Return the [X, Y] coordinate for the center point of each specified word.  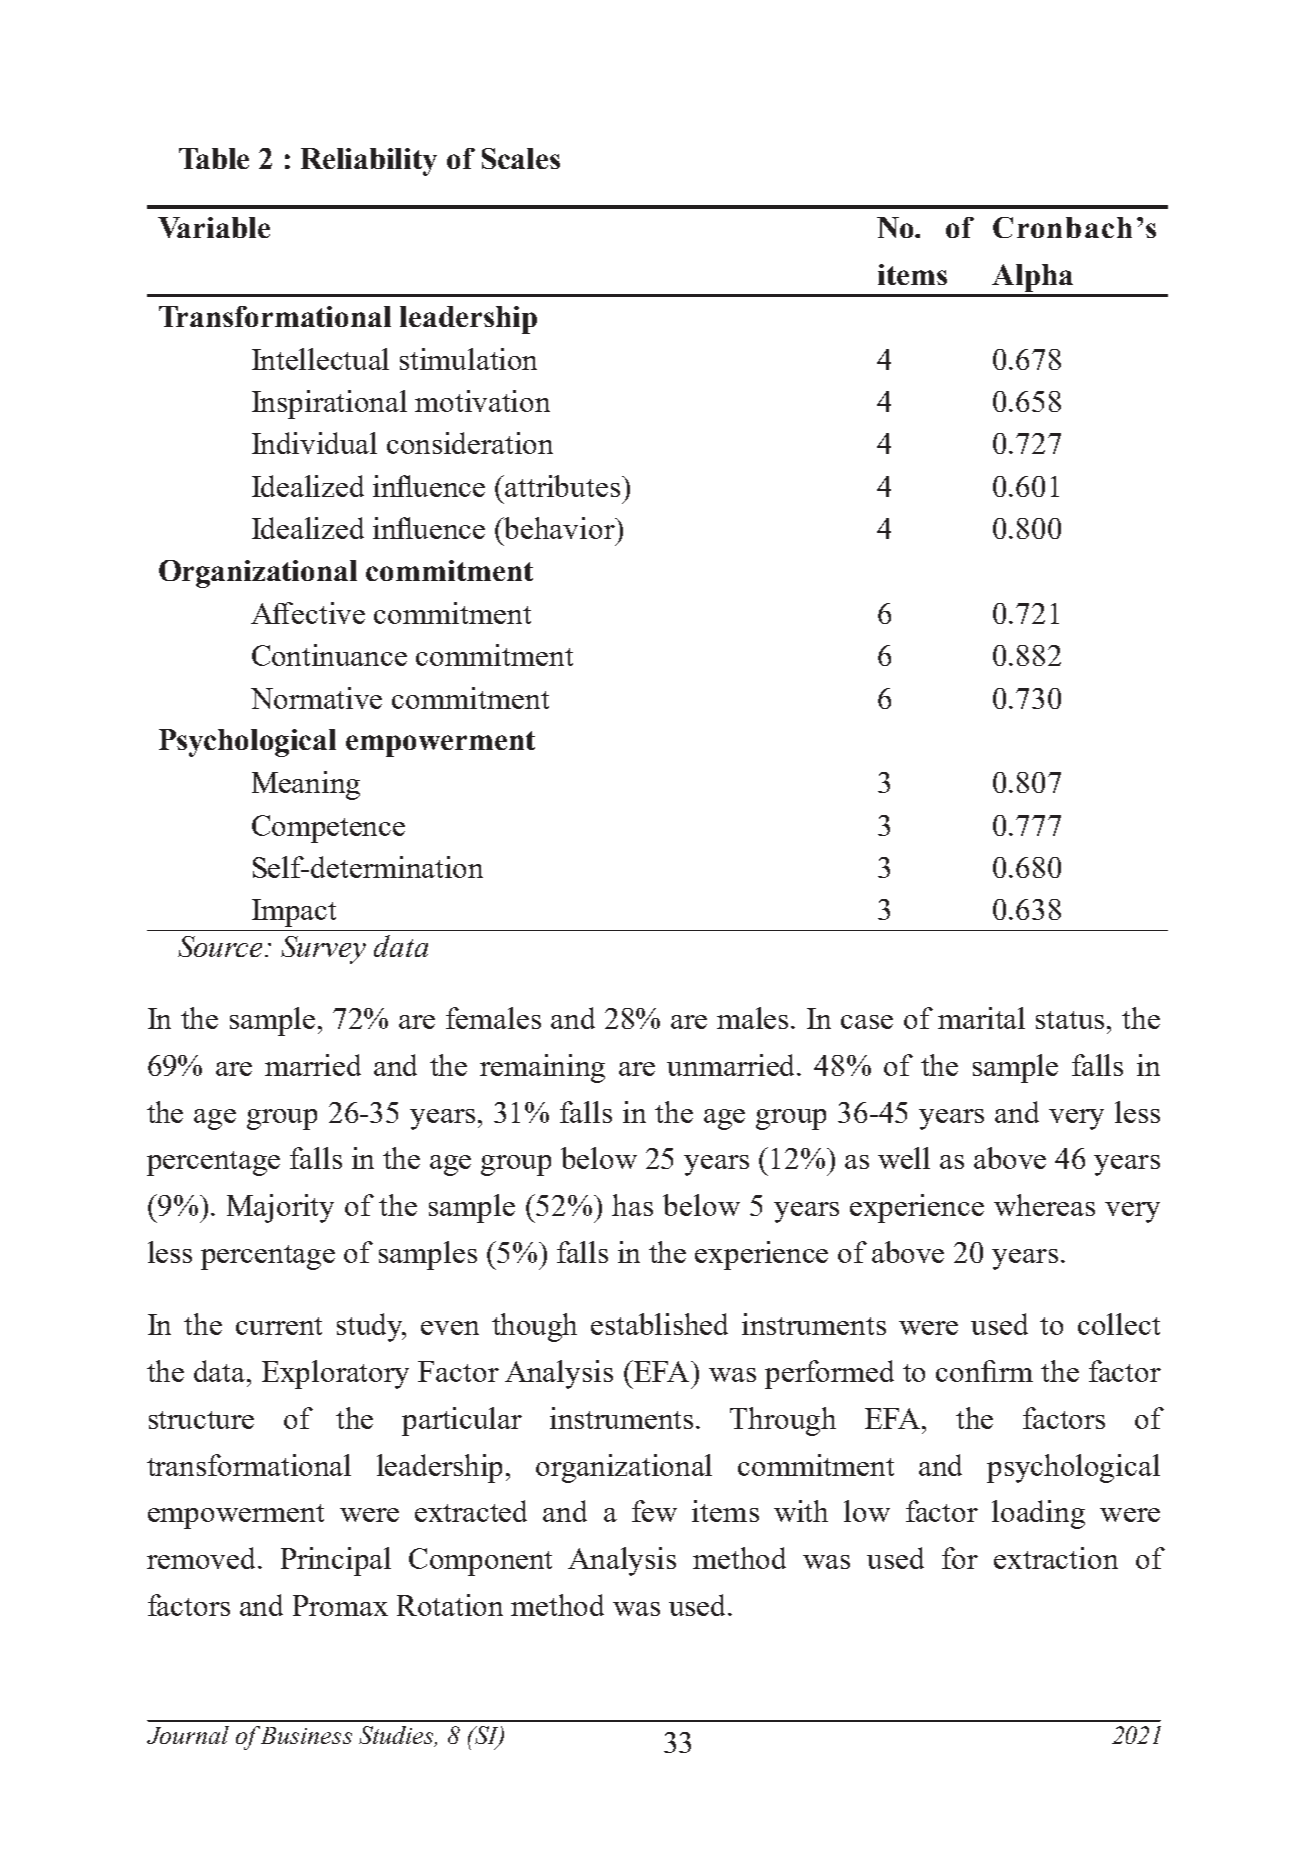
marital [981, 1018]
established [659, 1324]
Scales [521, 158]
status [1072, 1020]
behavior [560, 528]
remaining [542, 1068]
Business [306, 1735]
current [279, 1326]
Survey [323, 950]
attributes [562, 486]
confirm [984, 1371]
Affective [308, 613]
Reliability [369, 162]
